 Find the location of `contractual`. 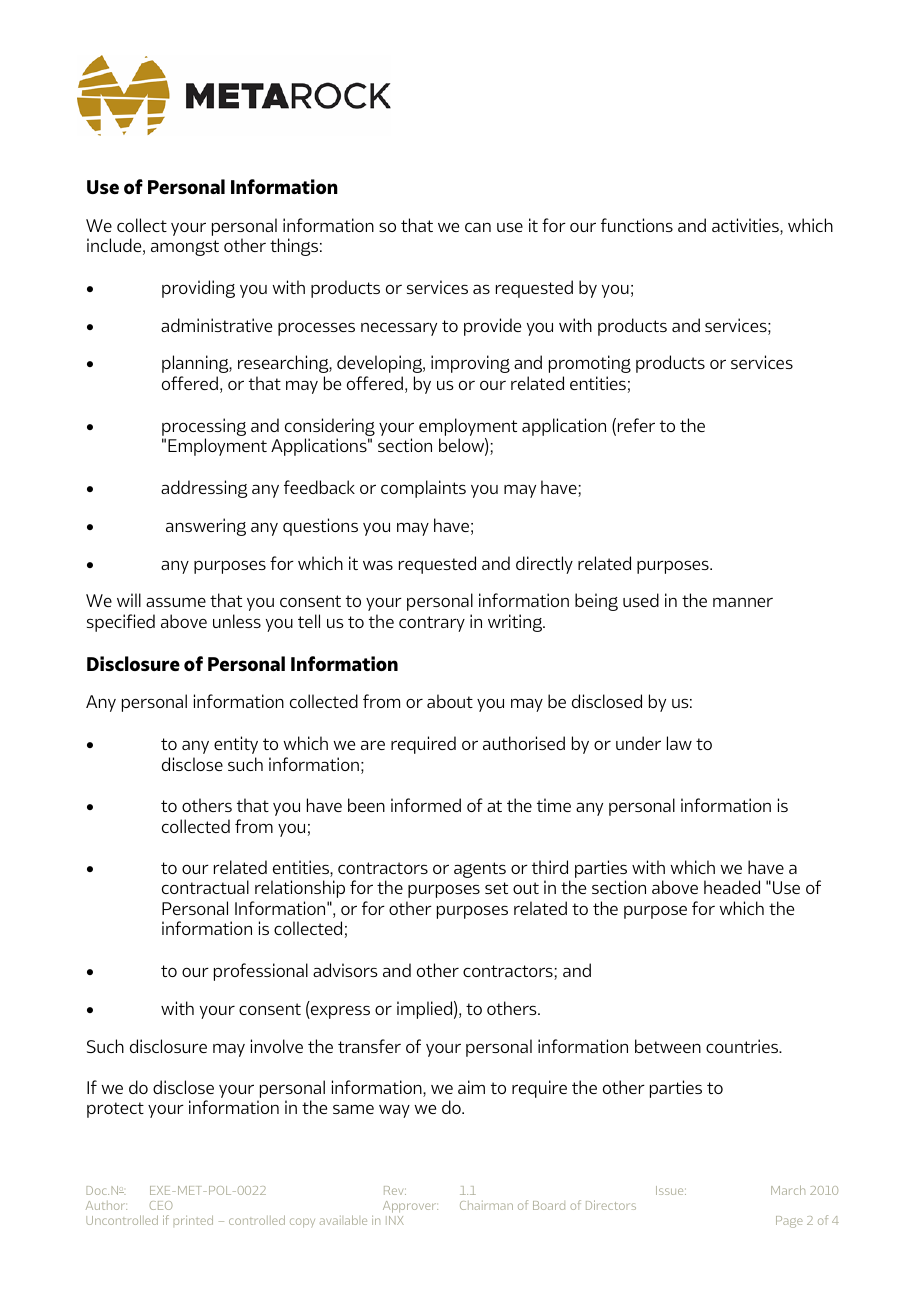

contractual is located at coordinates (205, 887).
